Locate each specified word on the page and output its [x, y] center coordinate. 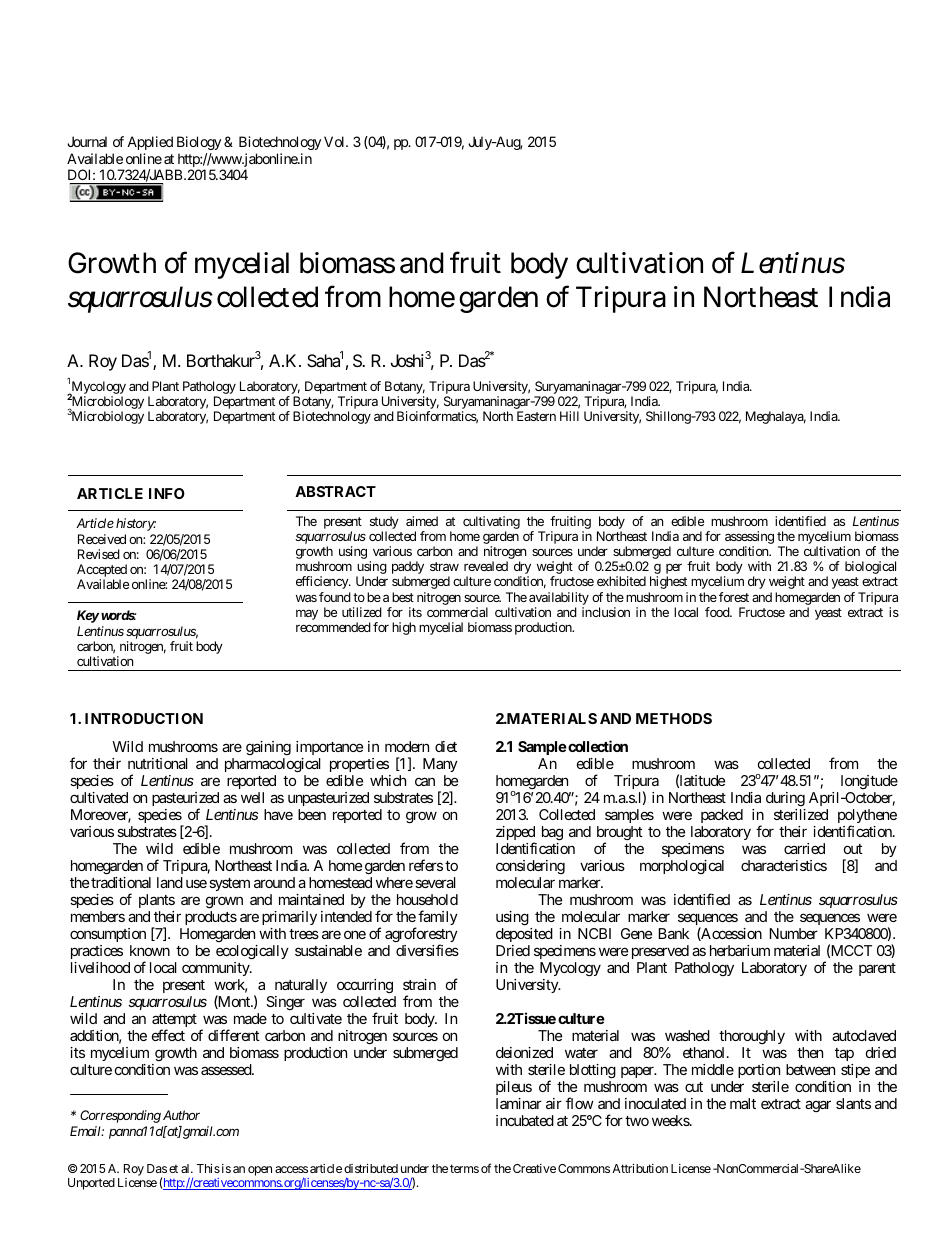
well [252, 797]
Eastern [536, 416]
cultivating [491, 522]
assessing [749, 539]
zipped [515, 834]
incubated [525, 1120]
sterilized [801, 814]
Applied [150, 143]
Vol [335, 141]
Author [181, 1115]
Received [102, 539]
